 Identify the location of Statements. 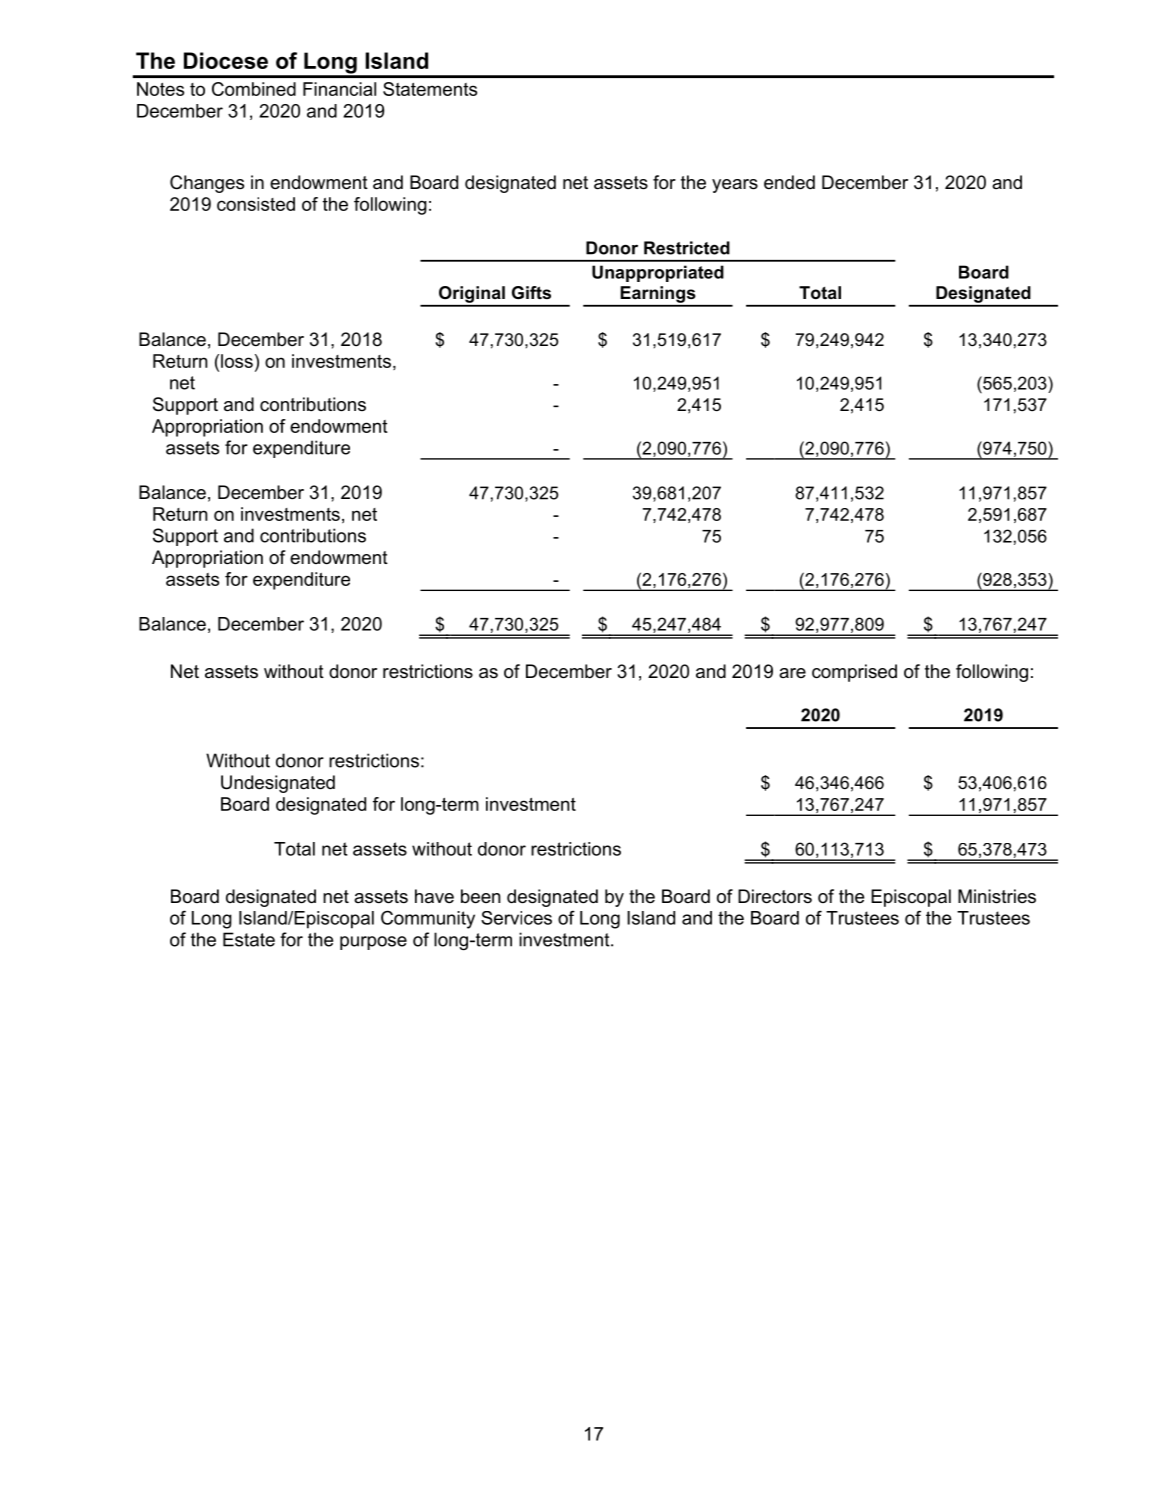
(430, 89).
